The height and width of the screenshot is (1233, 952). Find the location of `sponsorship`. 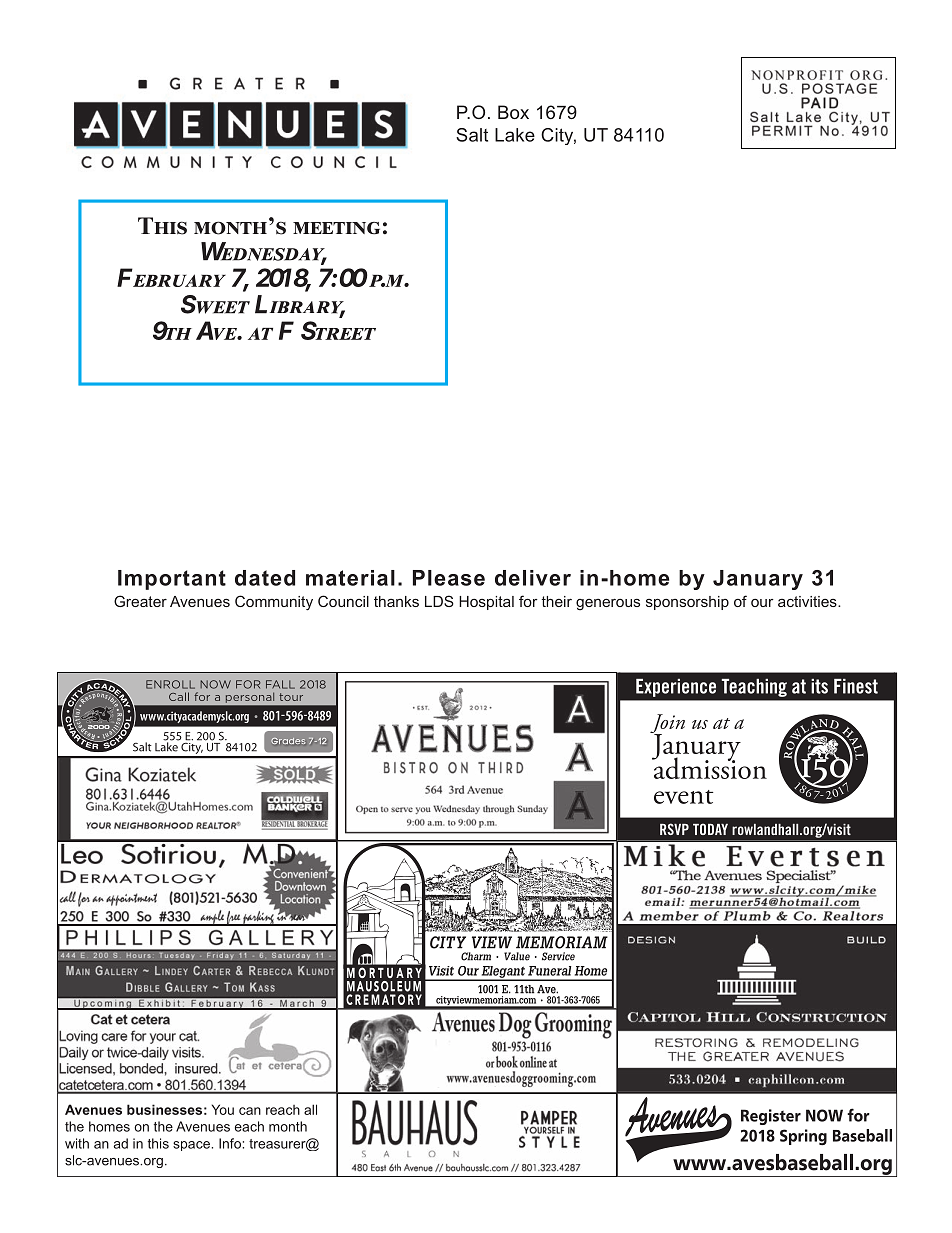

sponsorship is located at coordinates (687, 603).
